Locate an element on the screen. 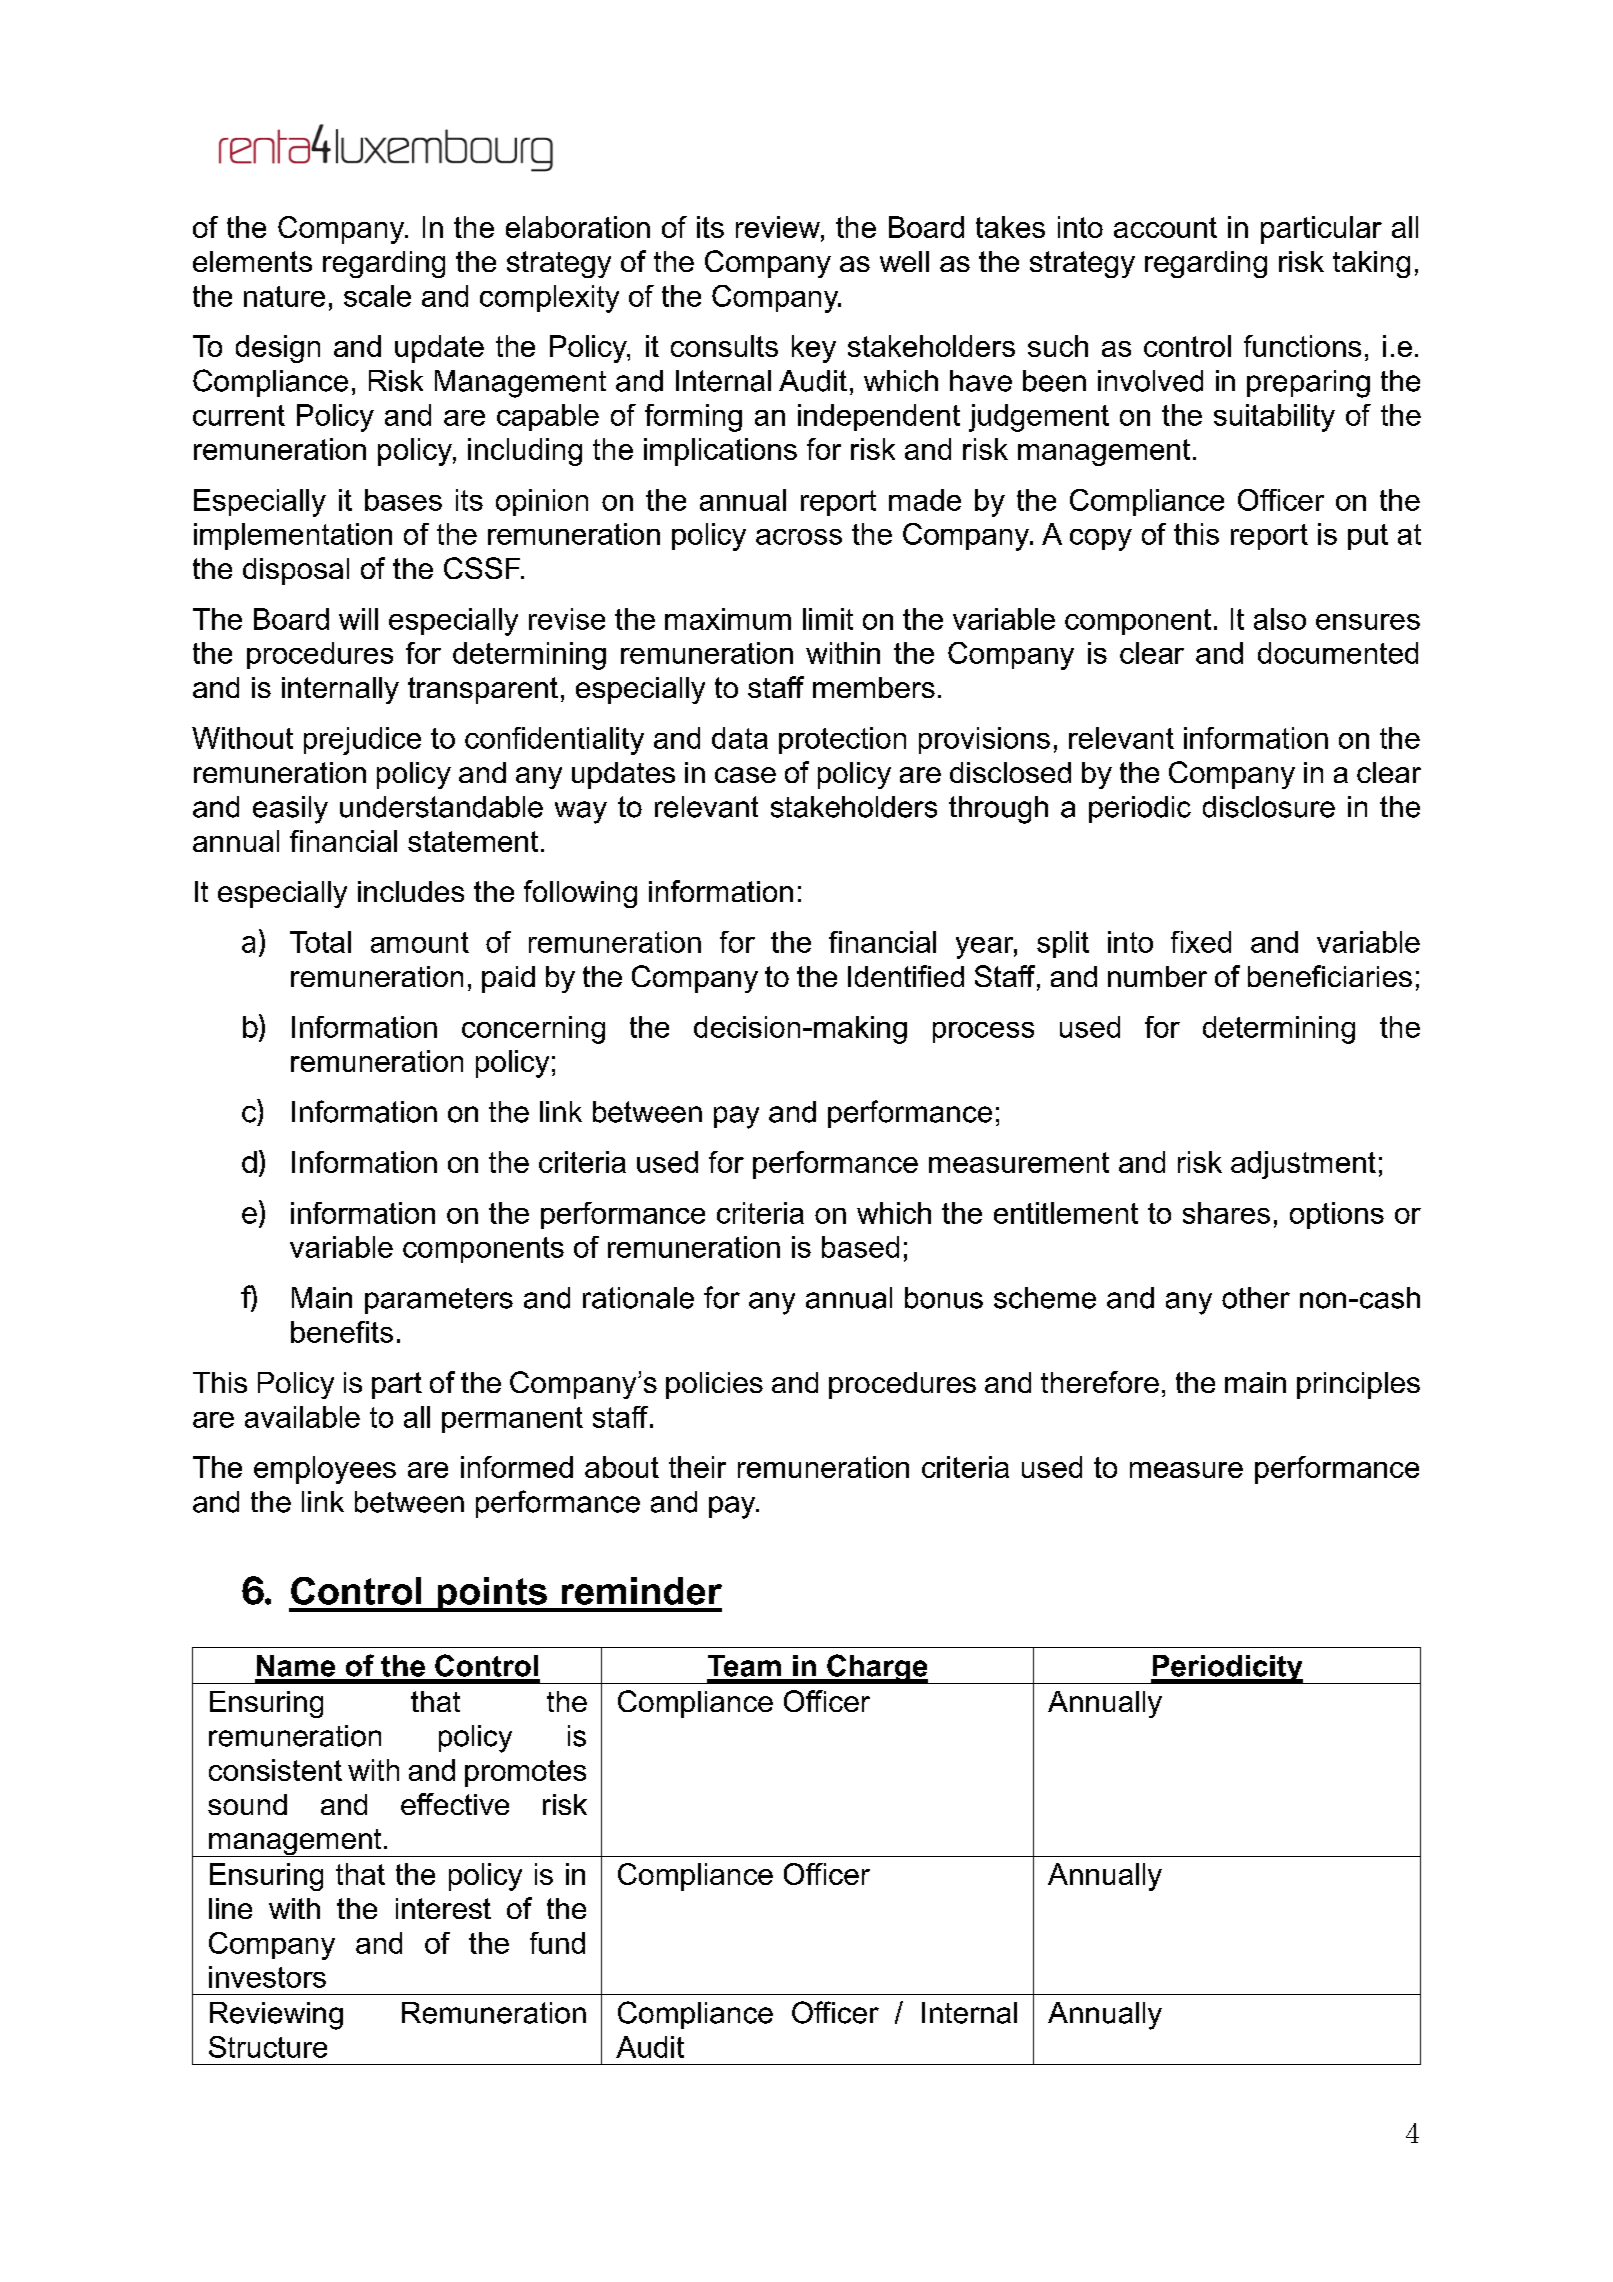 This screenshot has height=2282, width=1613. Identified is located at coordinates (906, 976).
